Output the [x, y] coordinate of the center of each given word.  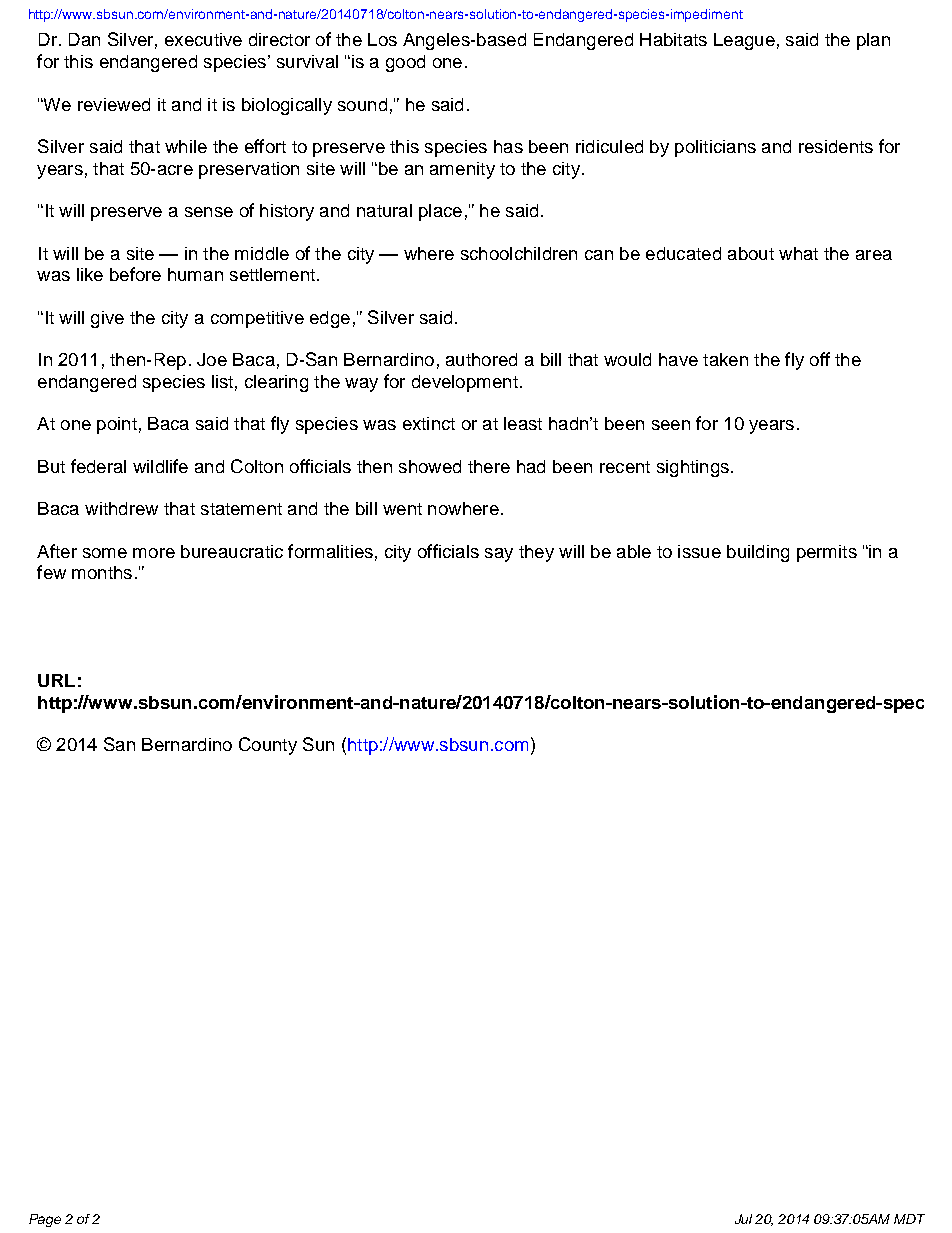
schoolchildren [519, 253]
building [758, 553]
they [536, 553]
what [798, 253]
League [744, 41]
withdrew [121, 508]
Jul [743, 1219]
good [405, 63]
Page [45, 1220]
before [135, 274]
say [499, 555]
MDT [909, 1219]
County [268, 746]
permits [827, 553]
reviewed [114, 104]
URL [56, 680]
